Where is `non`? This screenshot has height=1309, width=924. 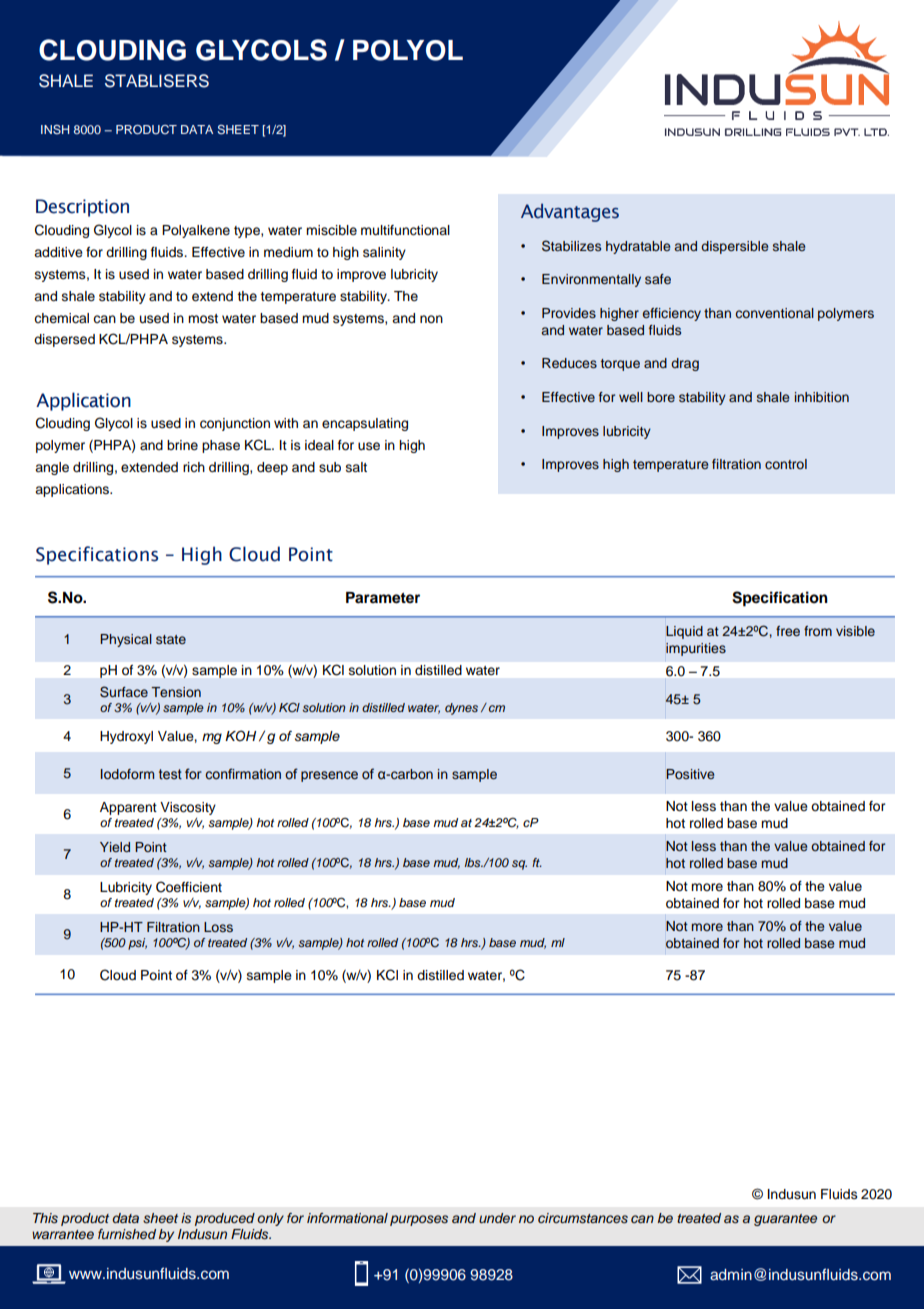
non is located at coordinates (431, 319).
